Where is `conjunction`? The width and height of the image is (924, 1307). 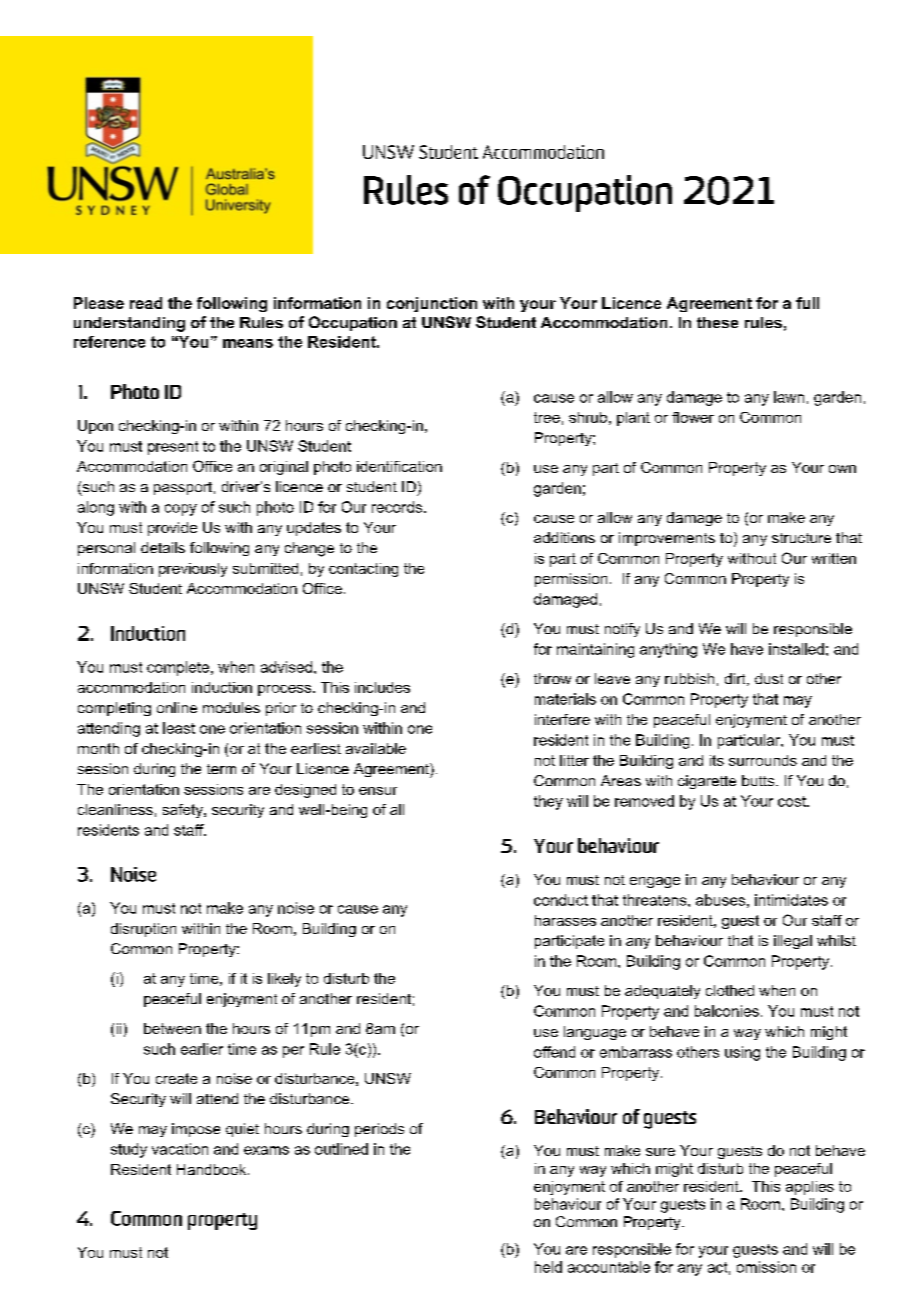 conjunction is located at coordinates (432, 304).
